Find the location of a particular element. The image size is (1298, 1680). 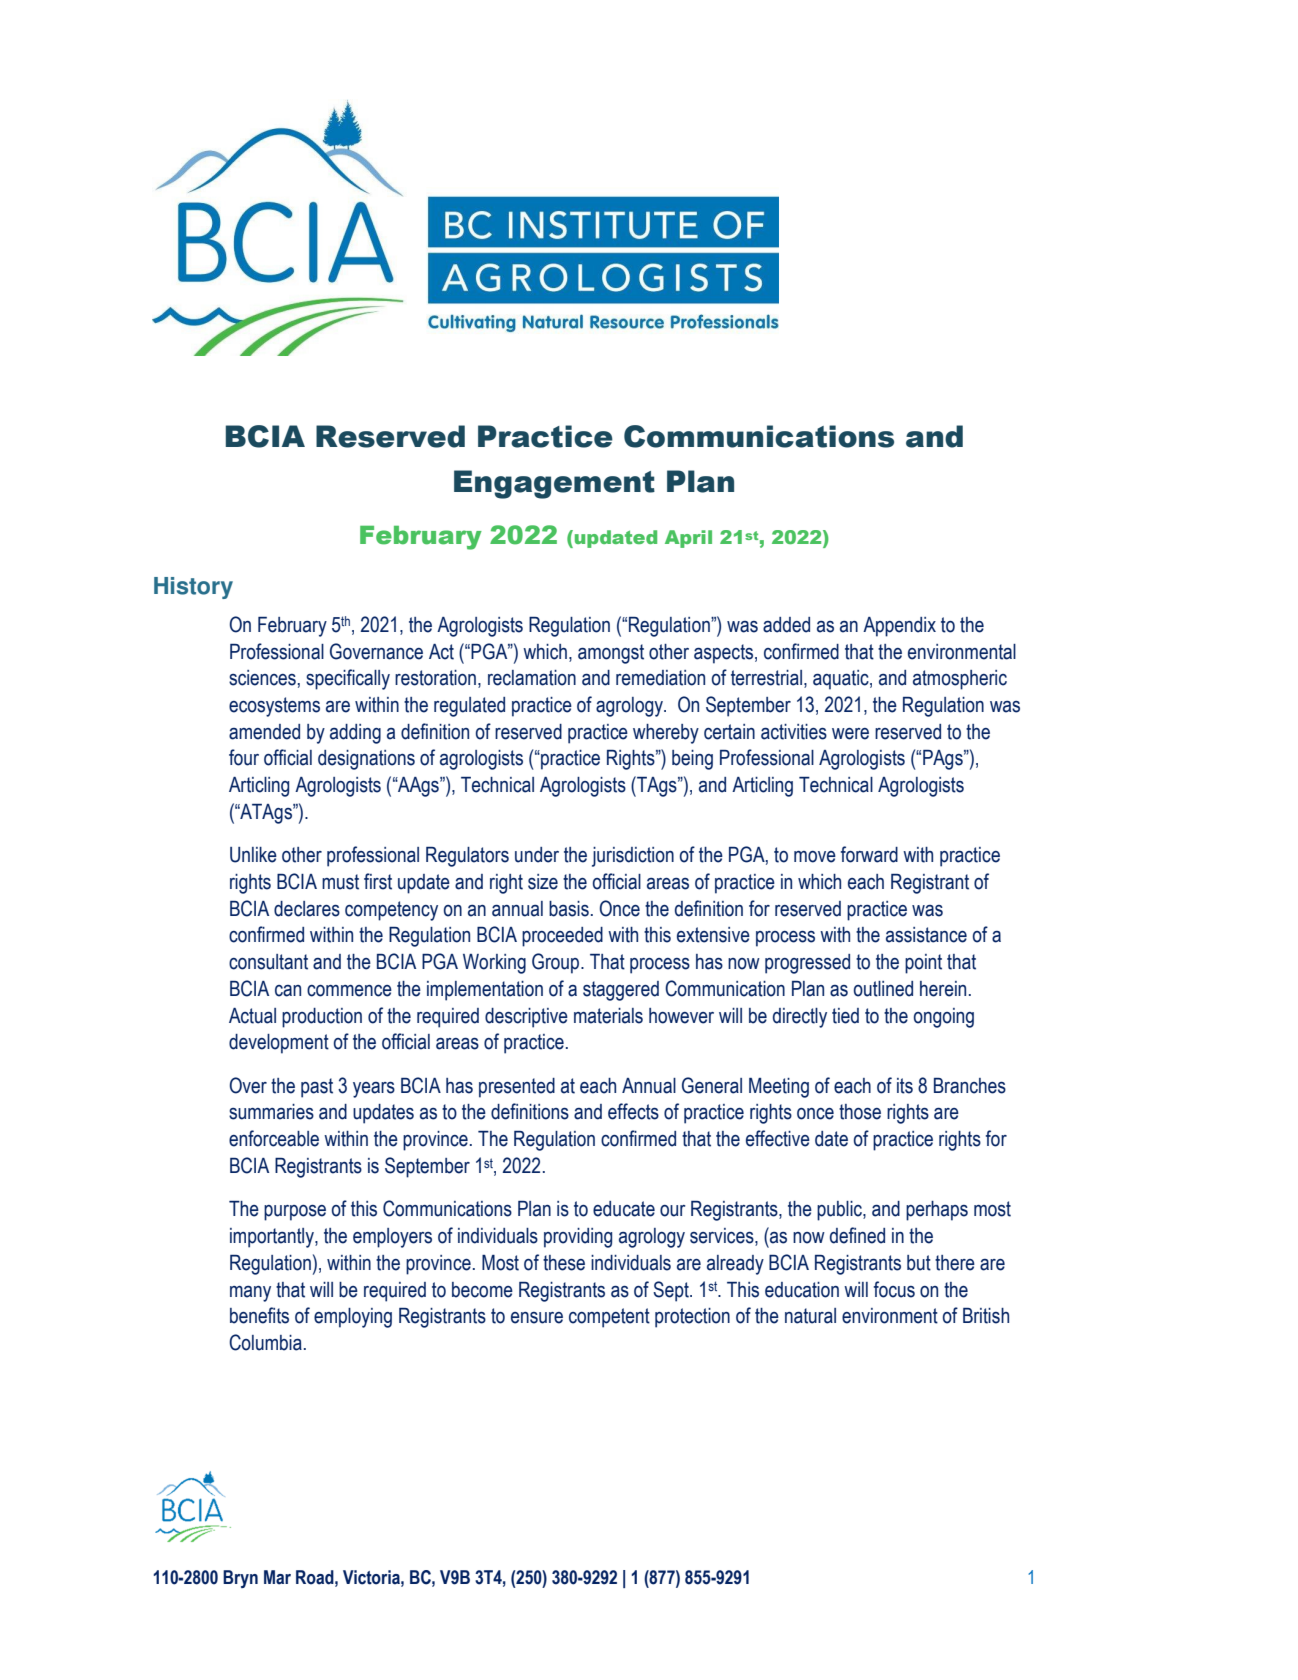

History is located at coordinates (193, 588).
